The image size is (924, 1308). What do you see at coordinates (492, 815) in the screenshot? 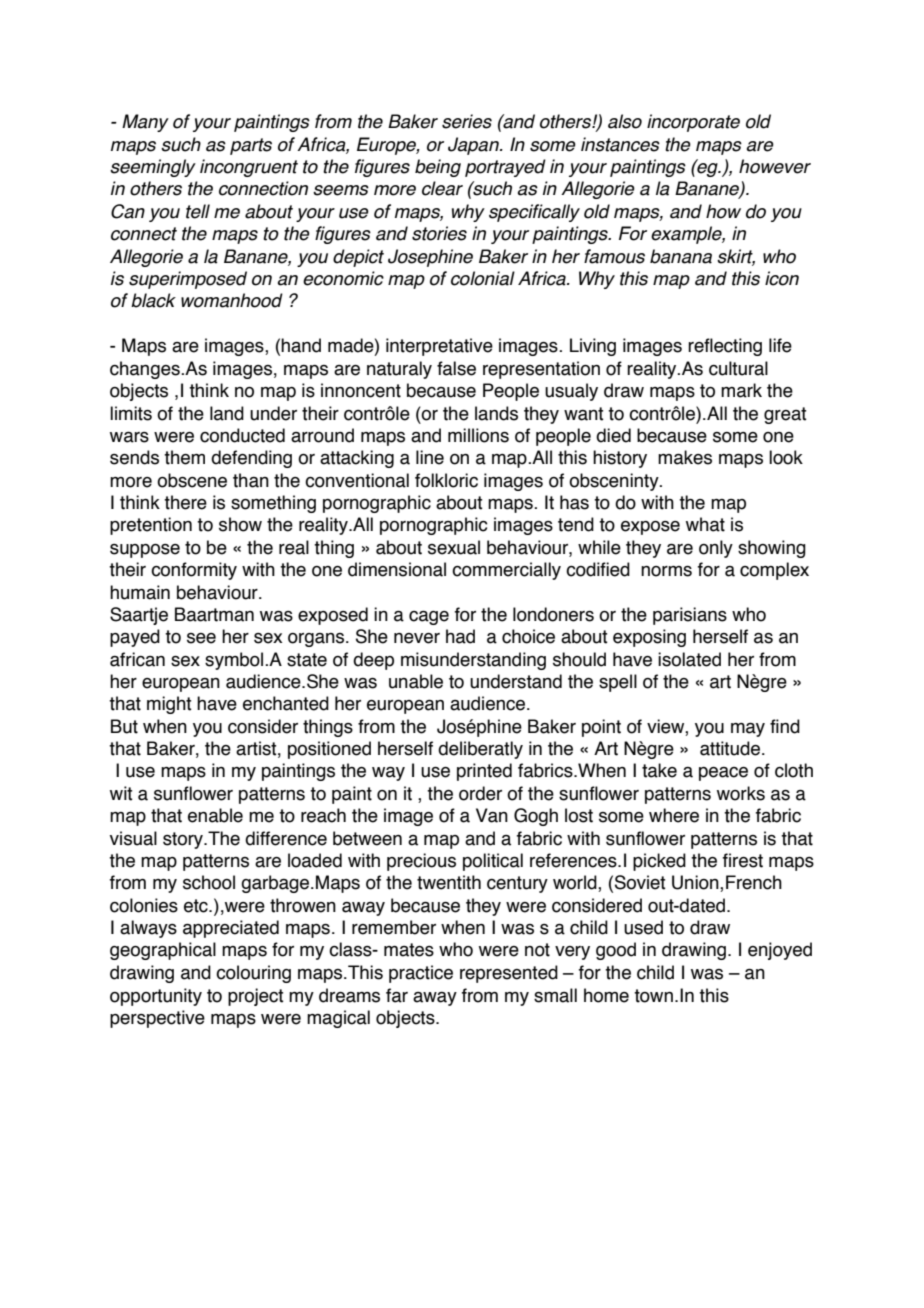
I see `Van` at bounding box center [492, 815].
